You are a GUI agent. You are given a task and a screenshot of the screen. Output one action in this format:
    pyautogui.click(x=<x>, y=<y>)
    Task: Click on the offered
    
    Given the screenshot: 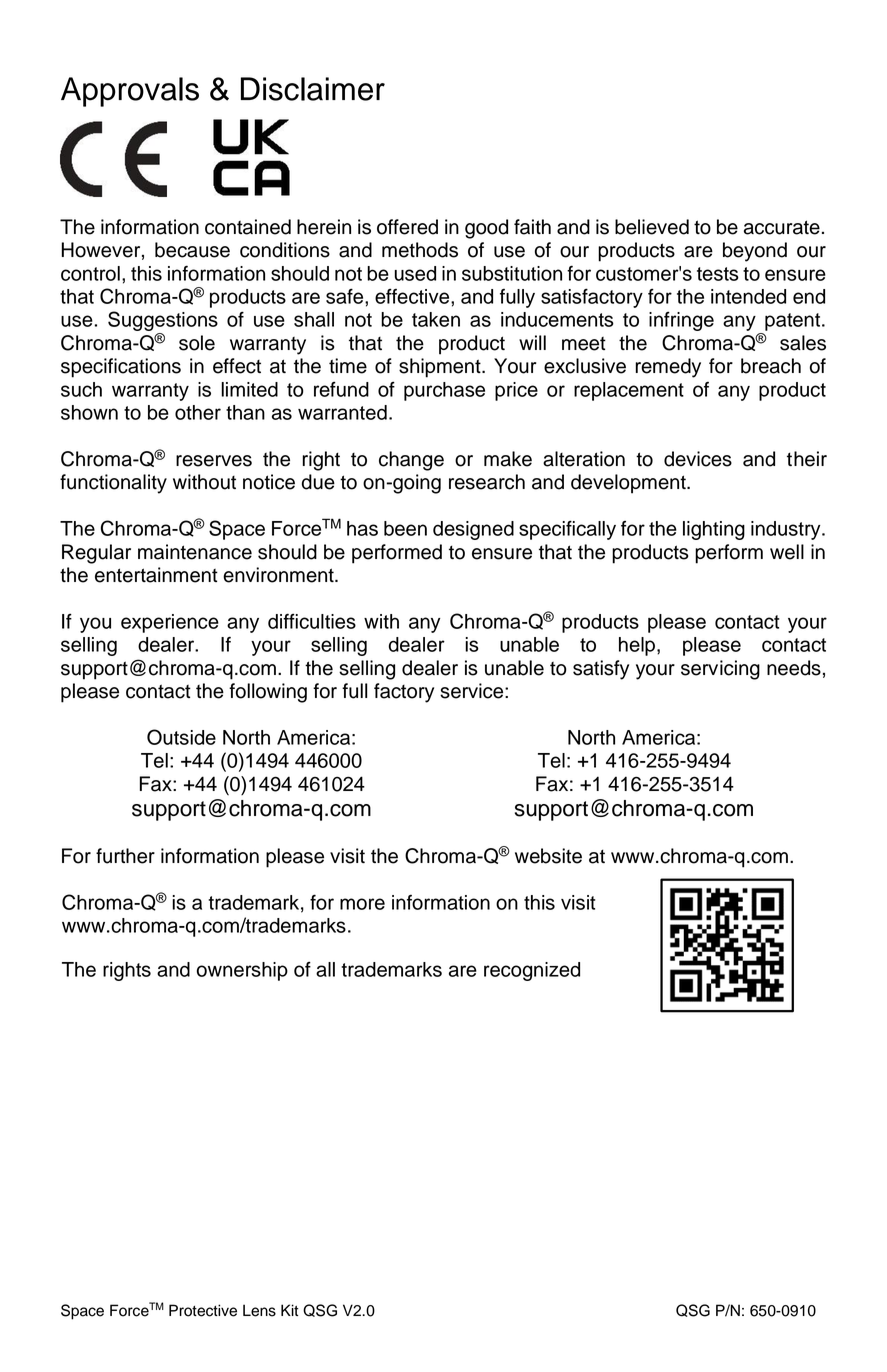 What is the action you would take?
    pyautogui.click(x=407, y=227)
